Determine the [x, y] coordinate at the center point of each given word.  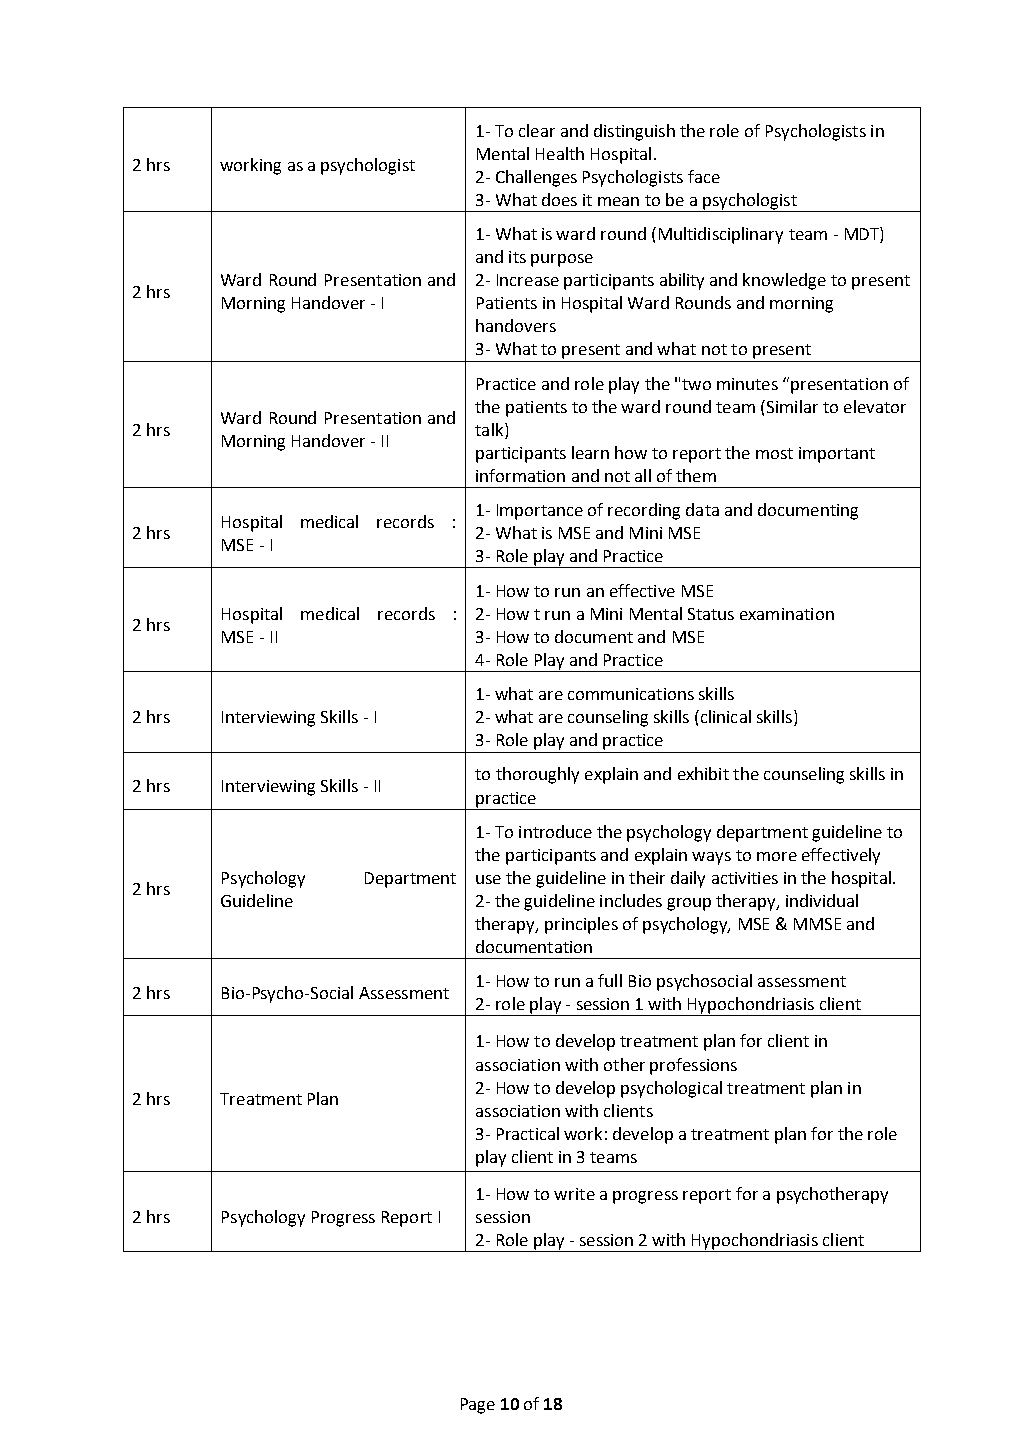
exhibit [703, 773]
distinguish [634, 132]
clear [537, 130]
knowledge [784, 281]
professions [693, 1066]
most [774, 453]
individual [822, 900]
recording [644, 511]
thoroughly [537, 775]
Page [478, 1406]
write [574, 1194]
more [777, 856]
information [520, 475]
